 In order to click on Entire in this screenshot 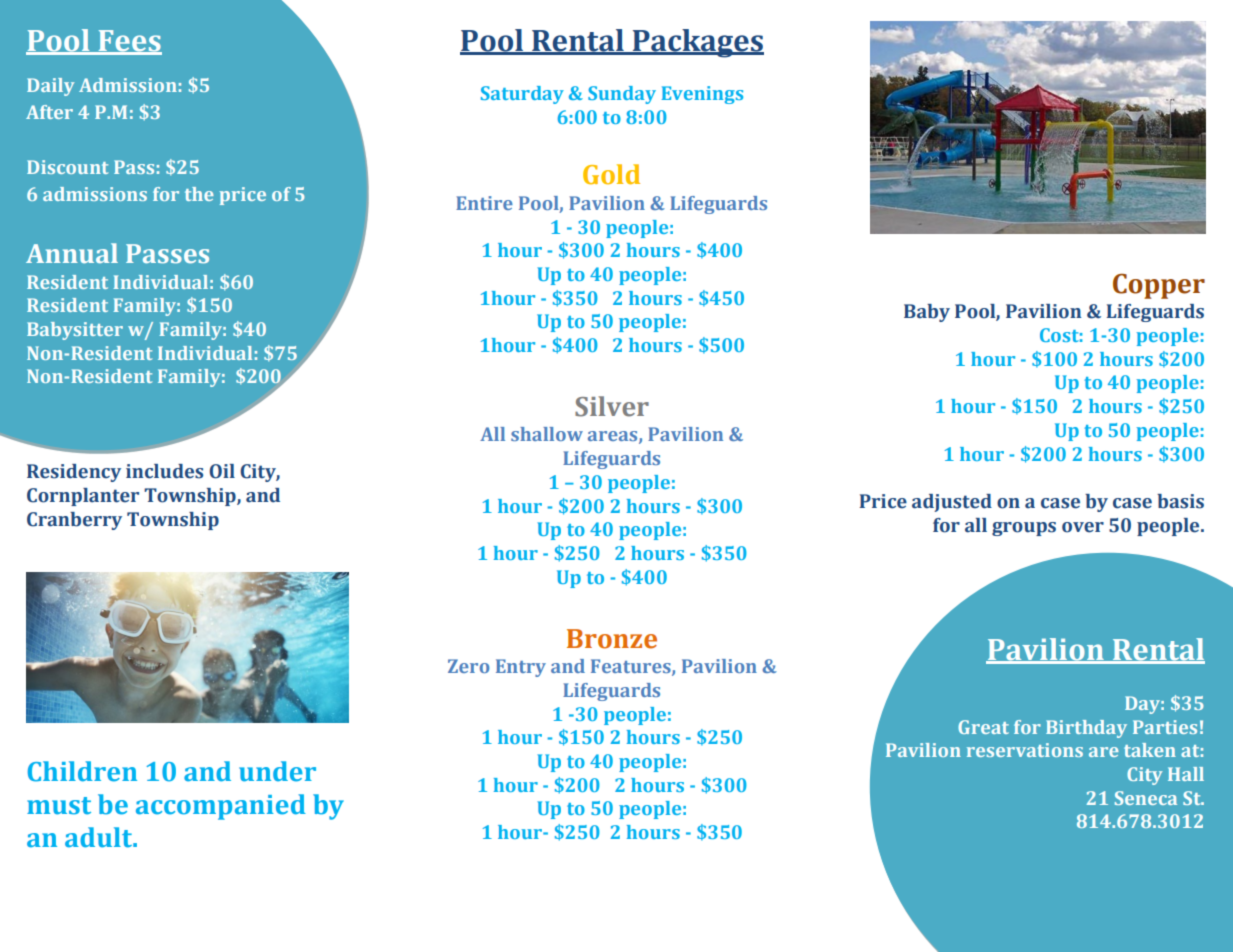, I will do `click(484, 203)`.
